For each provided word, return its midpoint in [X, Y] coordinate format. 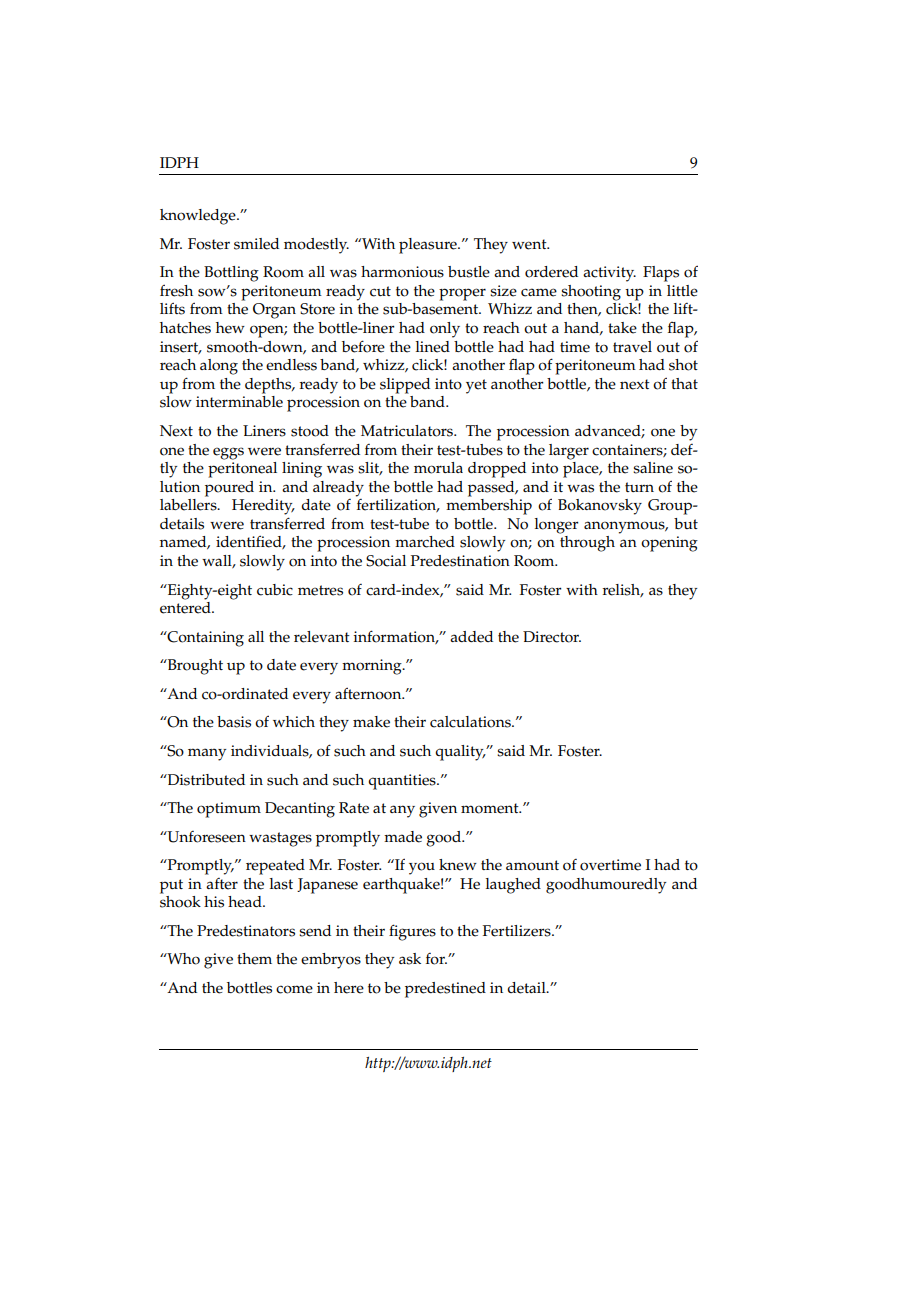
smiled [256, 244]
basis [234, 722]
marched [425, 542]
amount [532, 865]
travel [632, 347]
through [587, 544]
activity [609, 274]
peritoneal [242, 468]
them [254, 959]
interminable [239, 402]
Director [552, 637]
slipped [405, 386]
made [403, 837]
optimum [229, 810]
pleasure [429, 246]
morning [373, 667]
